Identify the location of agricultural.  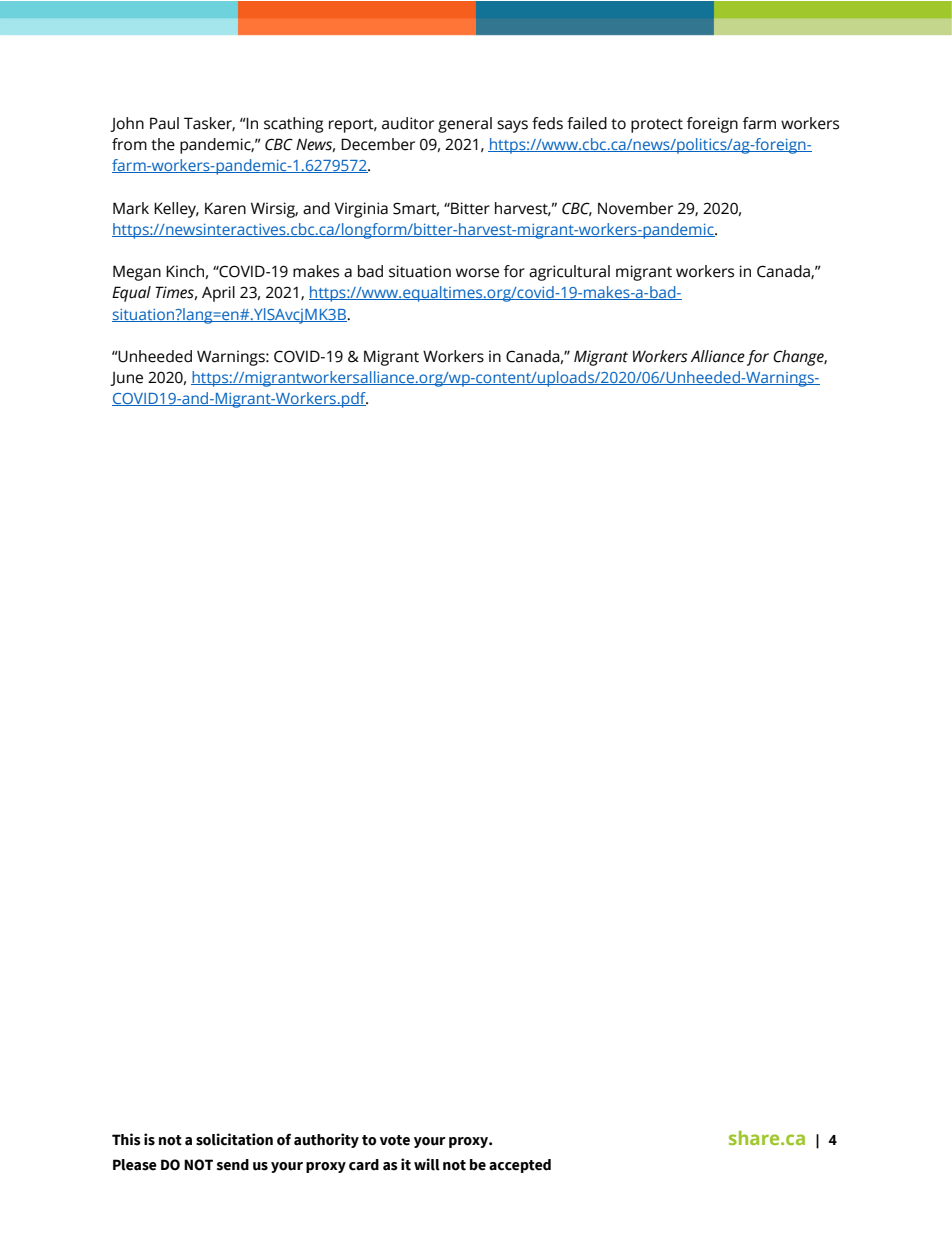
(569, 273).
